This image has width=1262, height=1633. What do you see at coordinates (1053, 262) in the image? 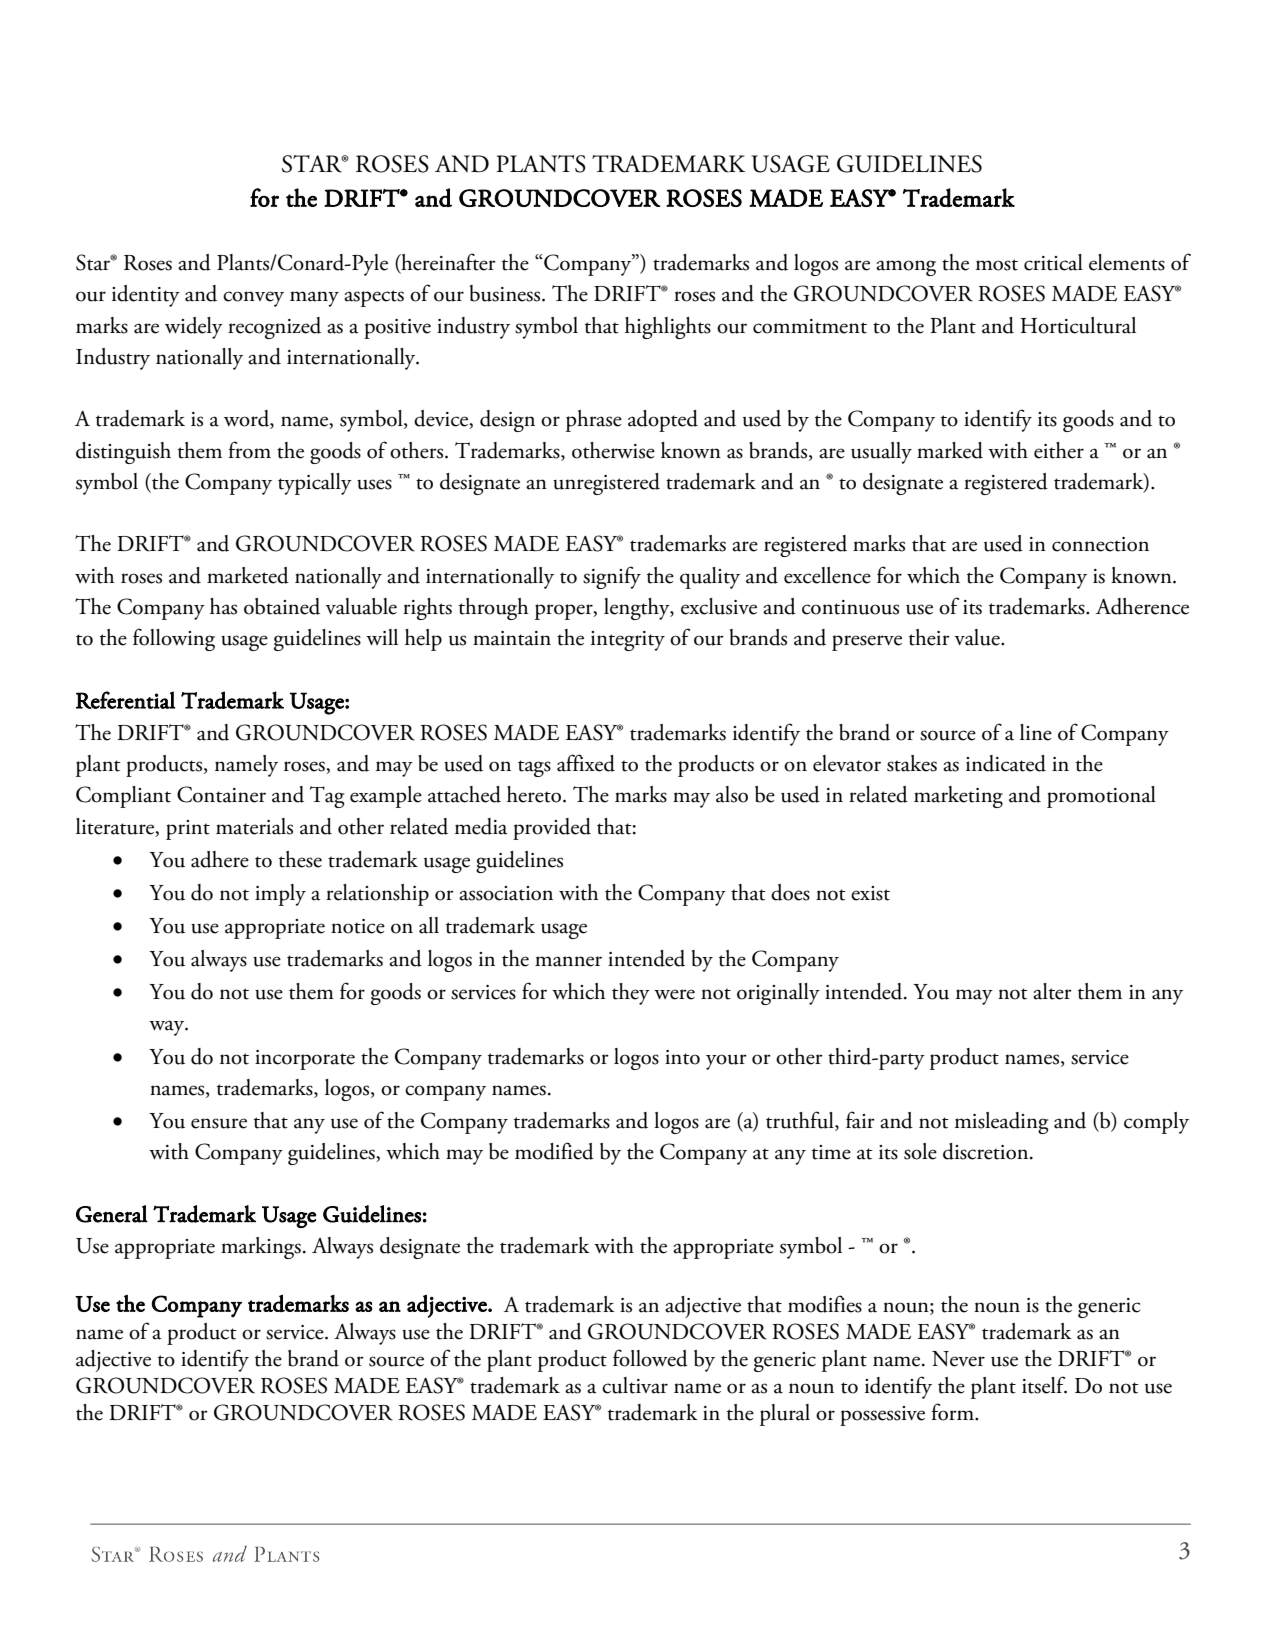
I see `critical` at bounding box center [1053, 262].
